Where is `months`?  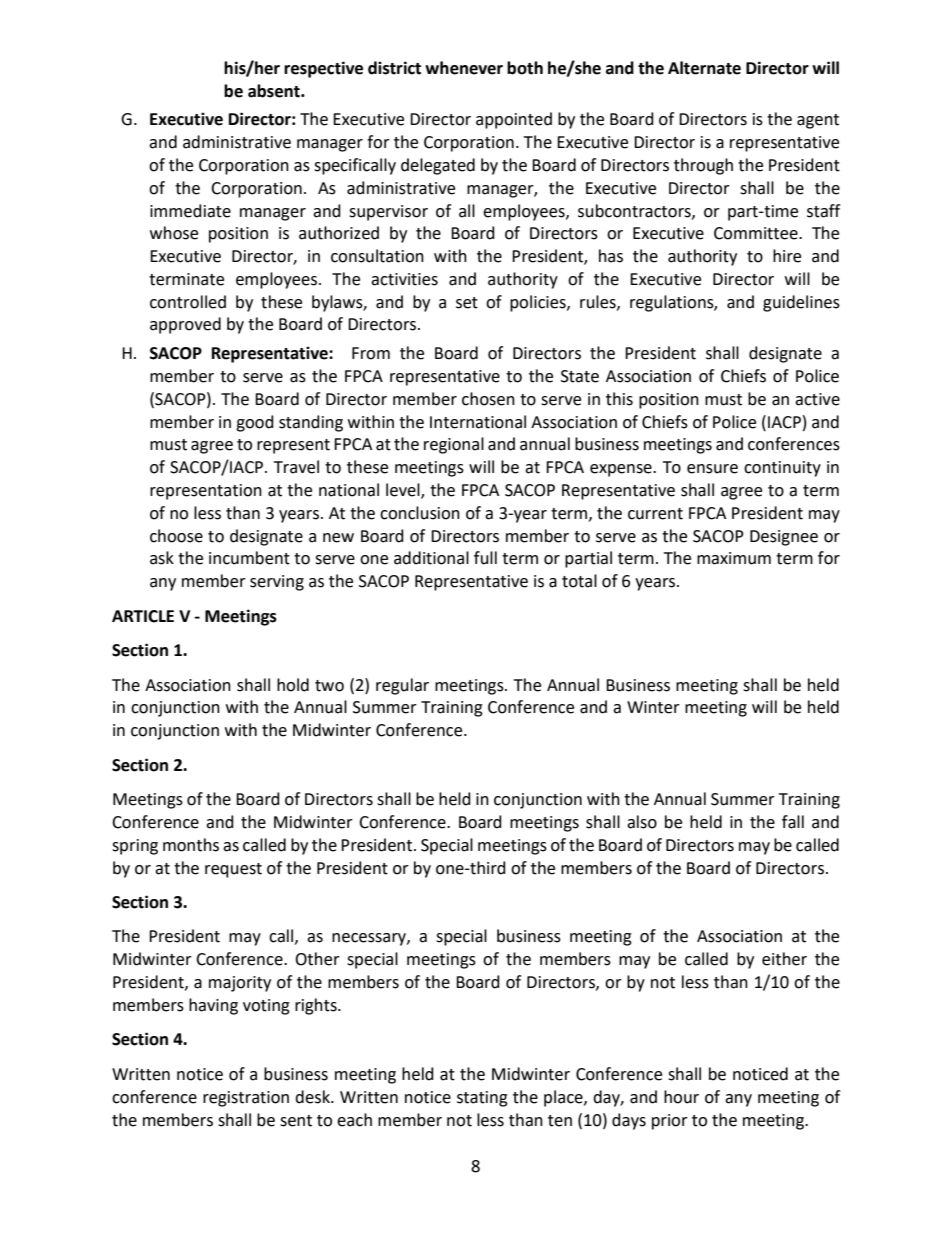
months is located at coordinates (191, 845).
